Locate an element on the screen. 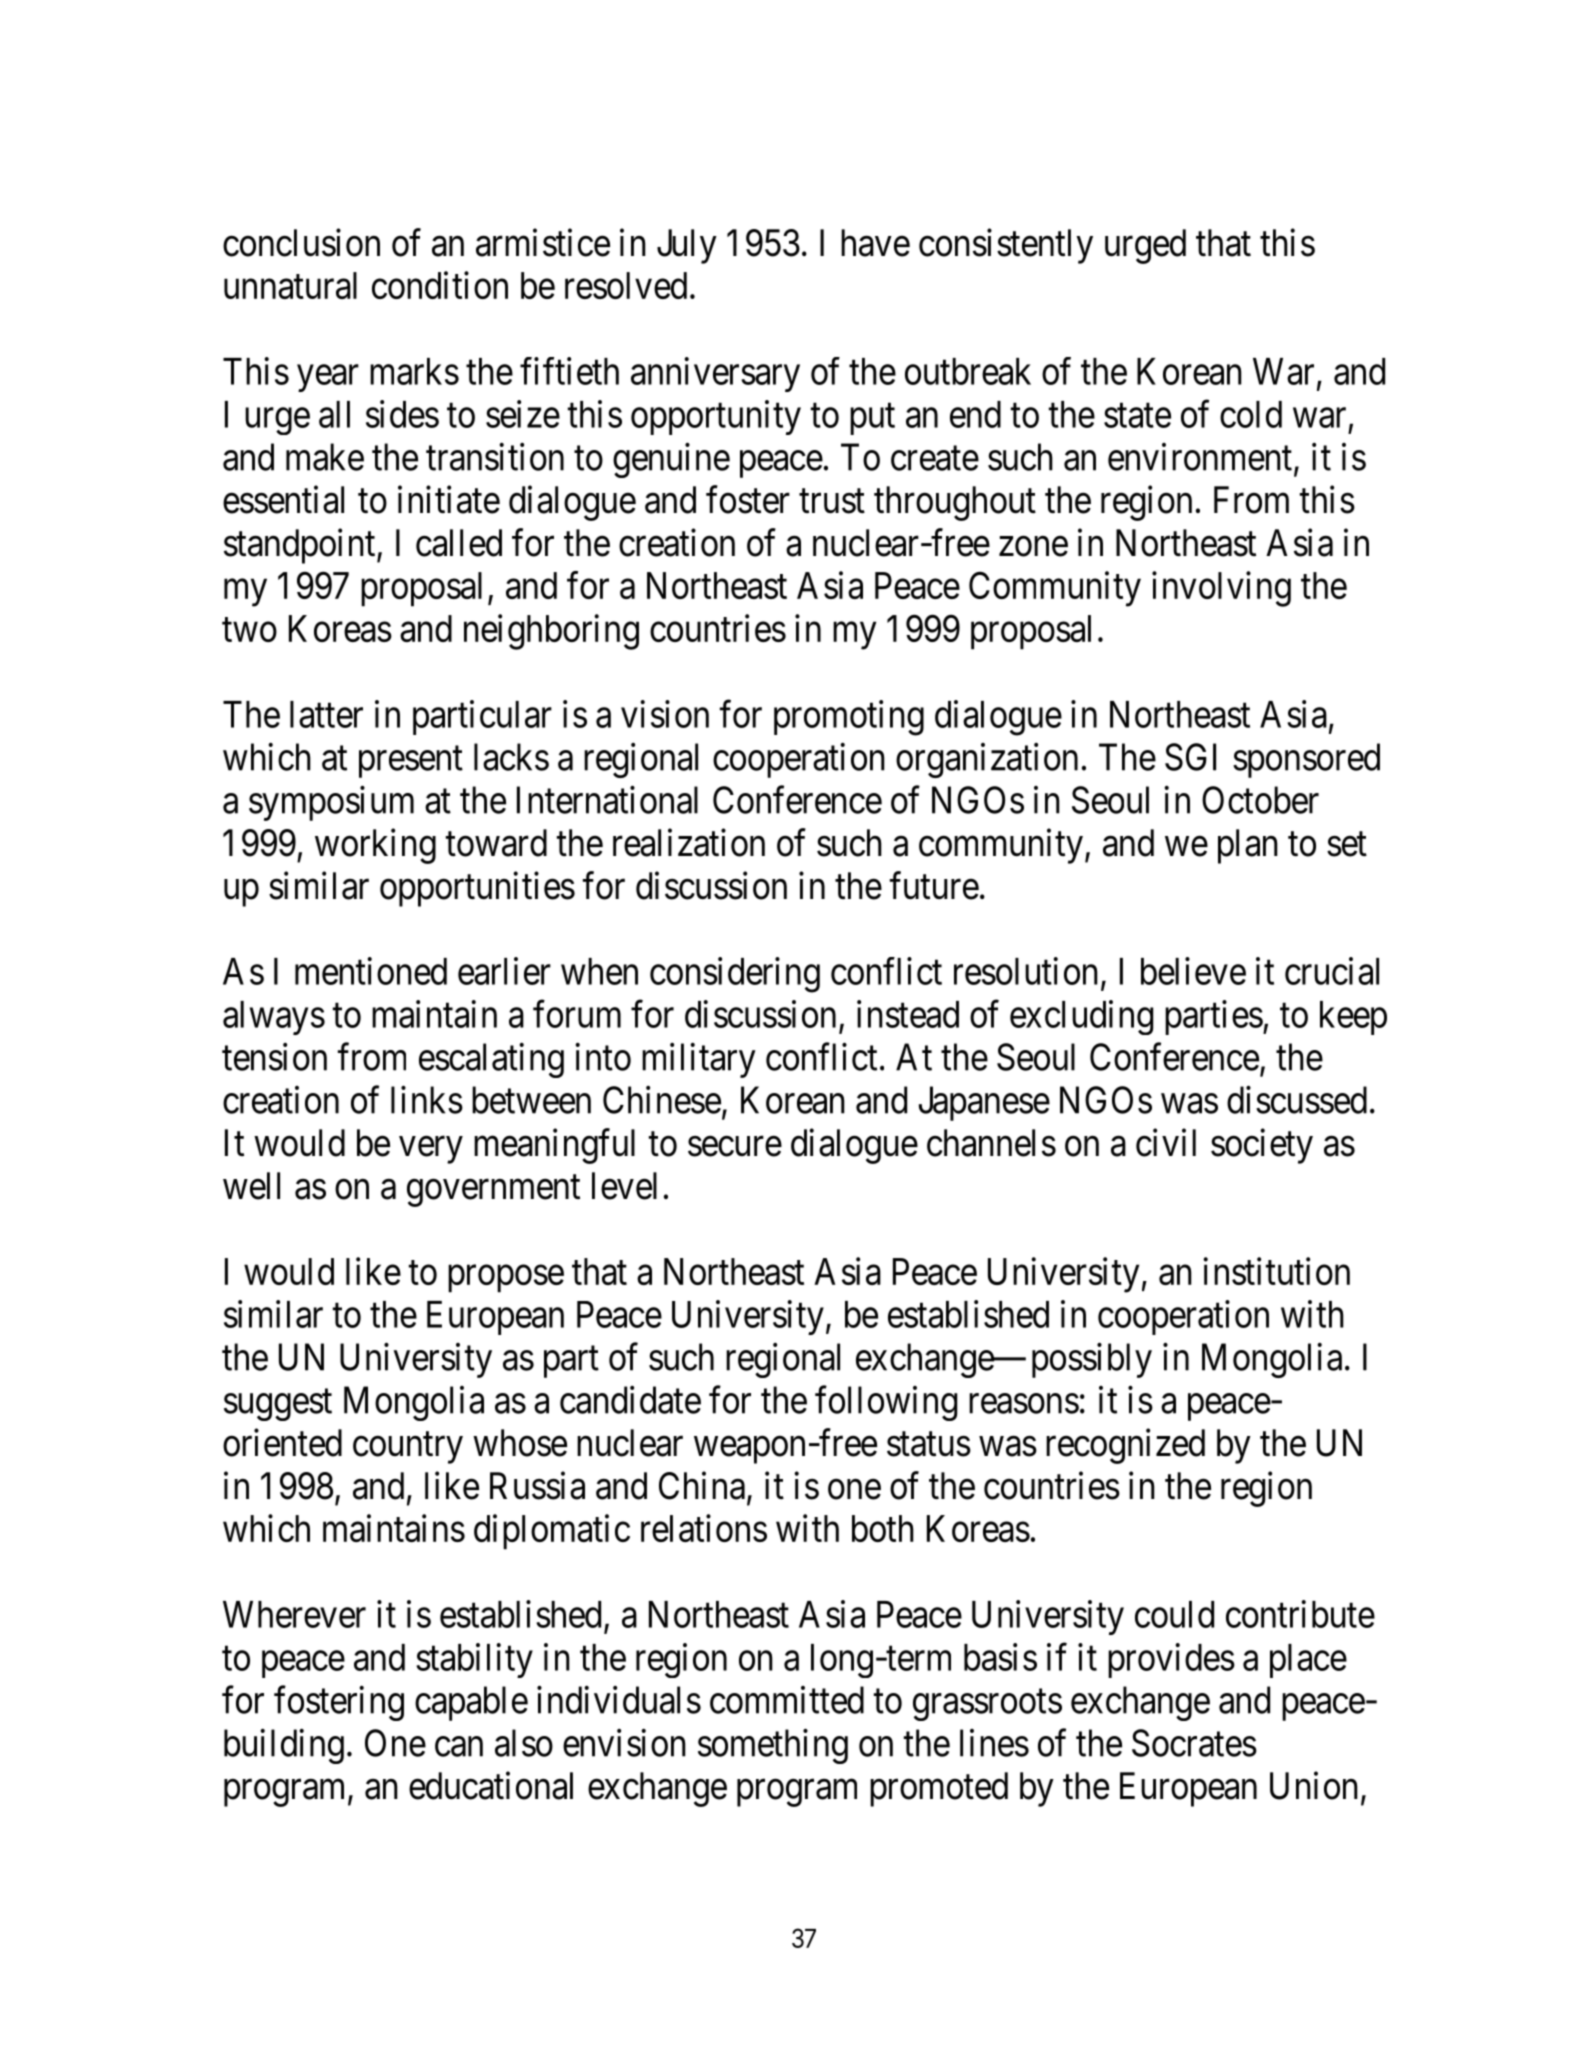 The height and width of the screenshot is (2065, 1596). believe is located at coordinates (1193, 971).
